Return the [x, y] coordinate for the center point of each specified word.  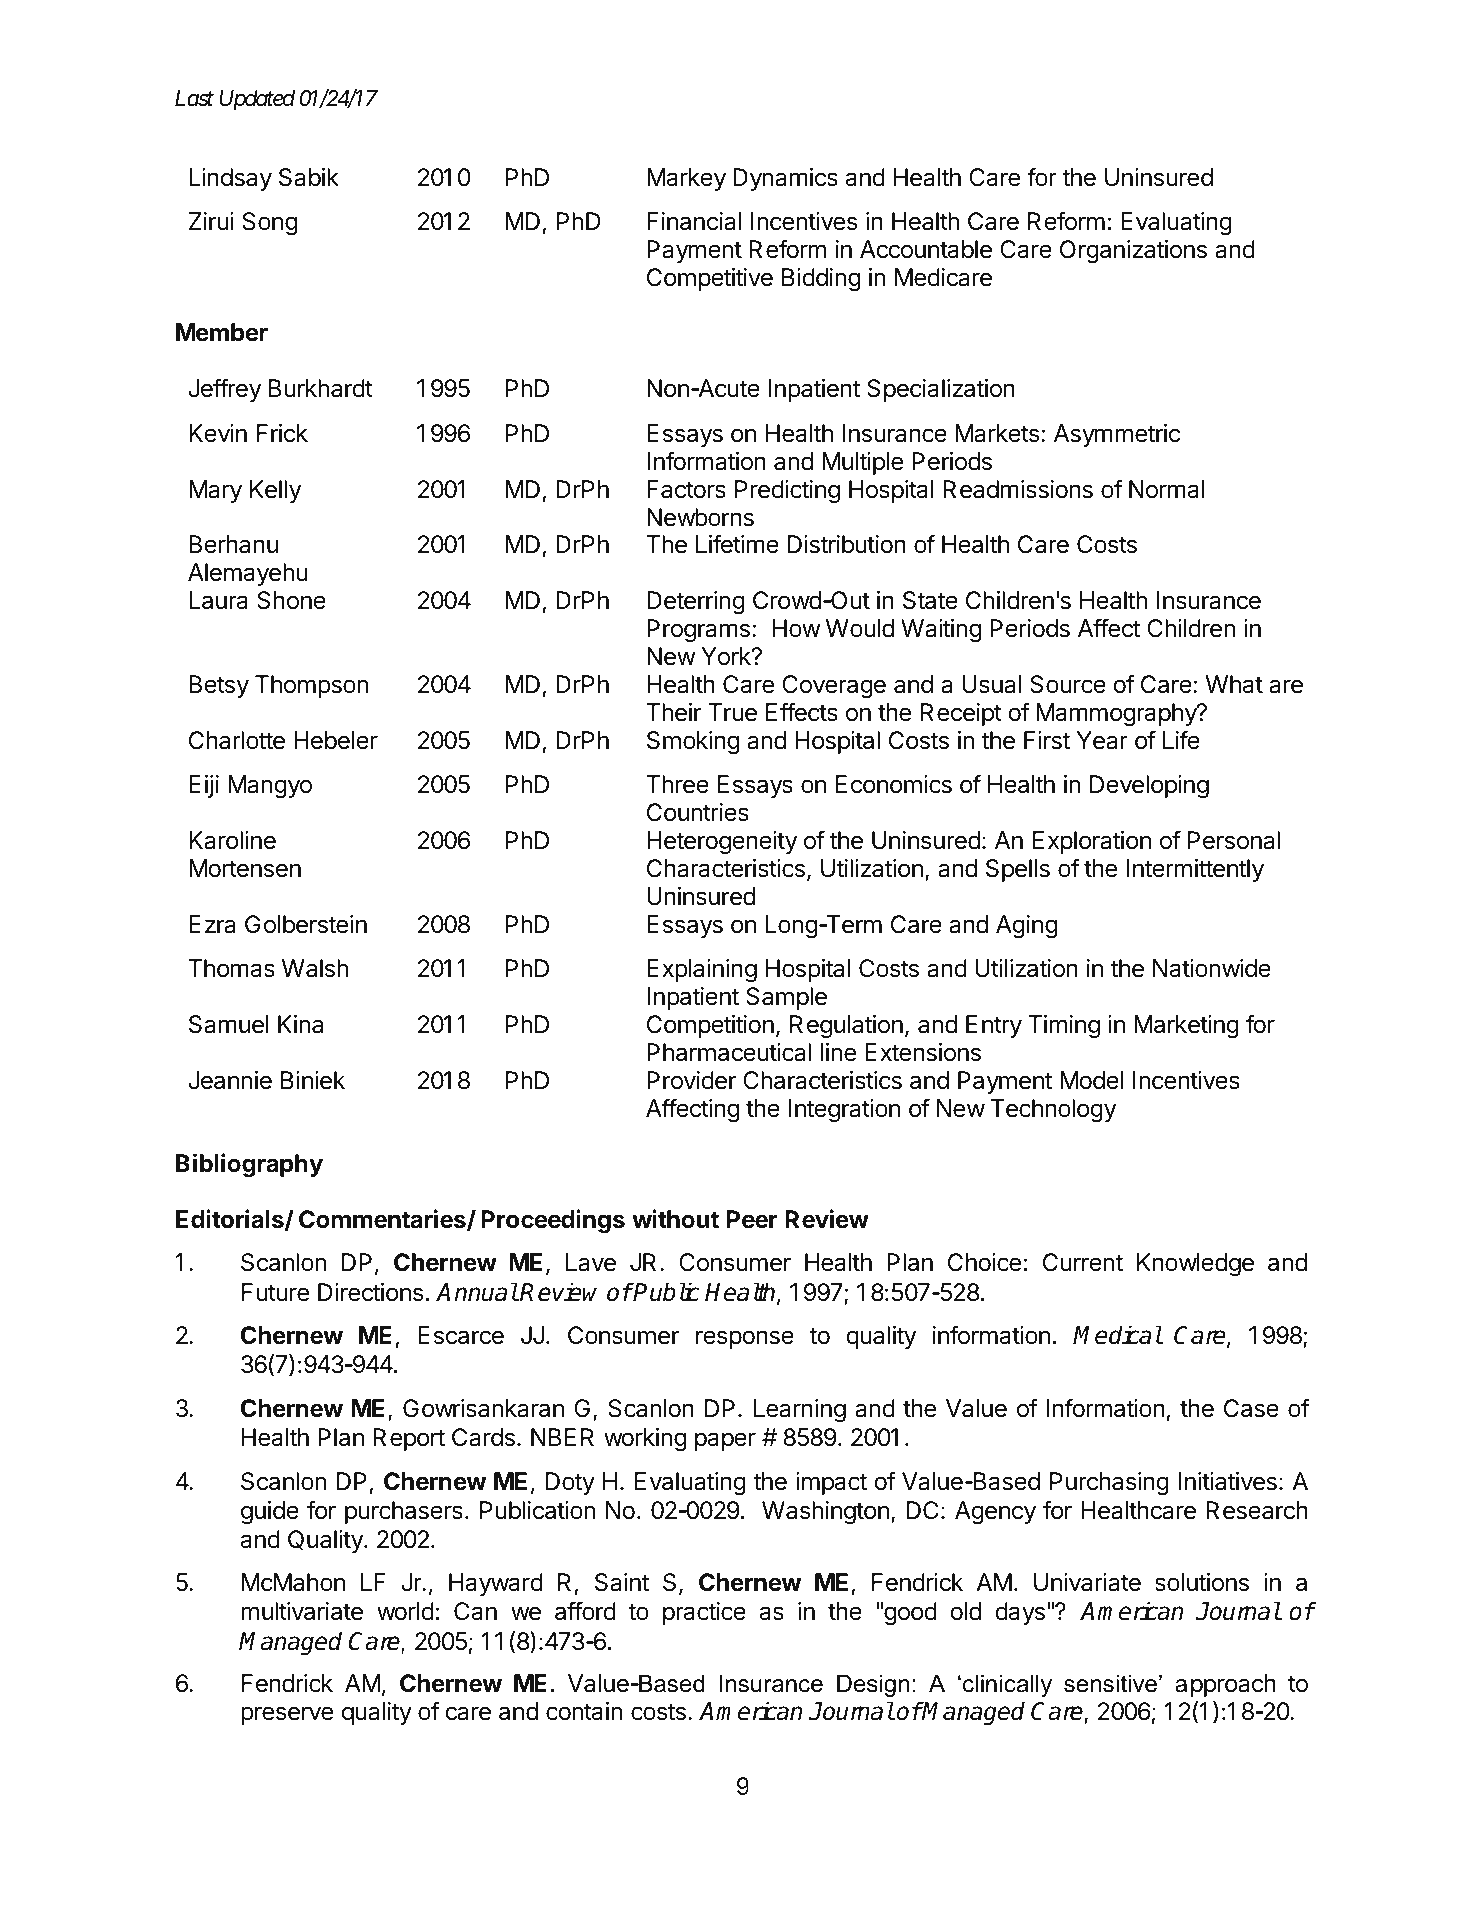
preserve [287, 1715]
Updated [257, 100]
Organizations [1133, 251]
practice [704, 1613]
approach [1225, 1685]
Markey [686, 179]
